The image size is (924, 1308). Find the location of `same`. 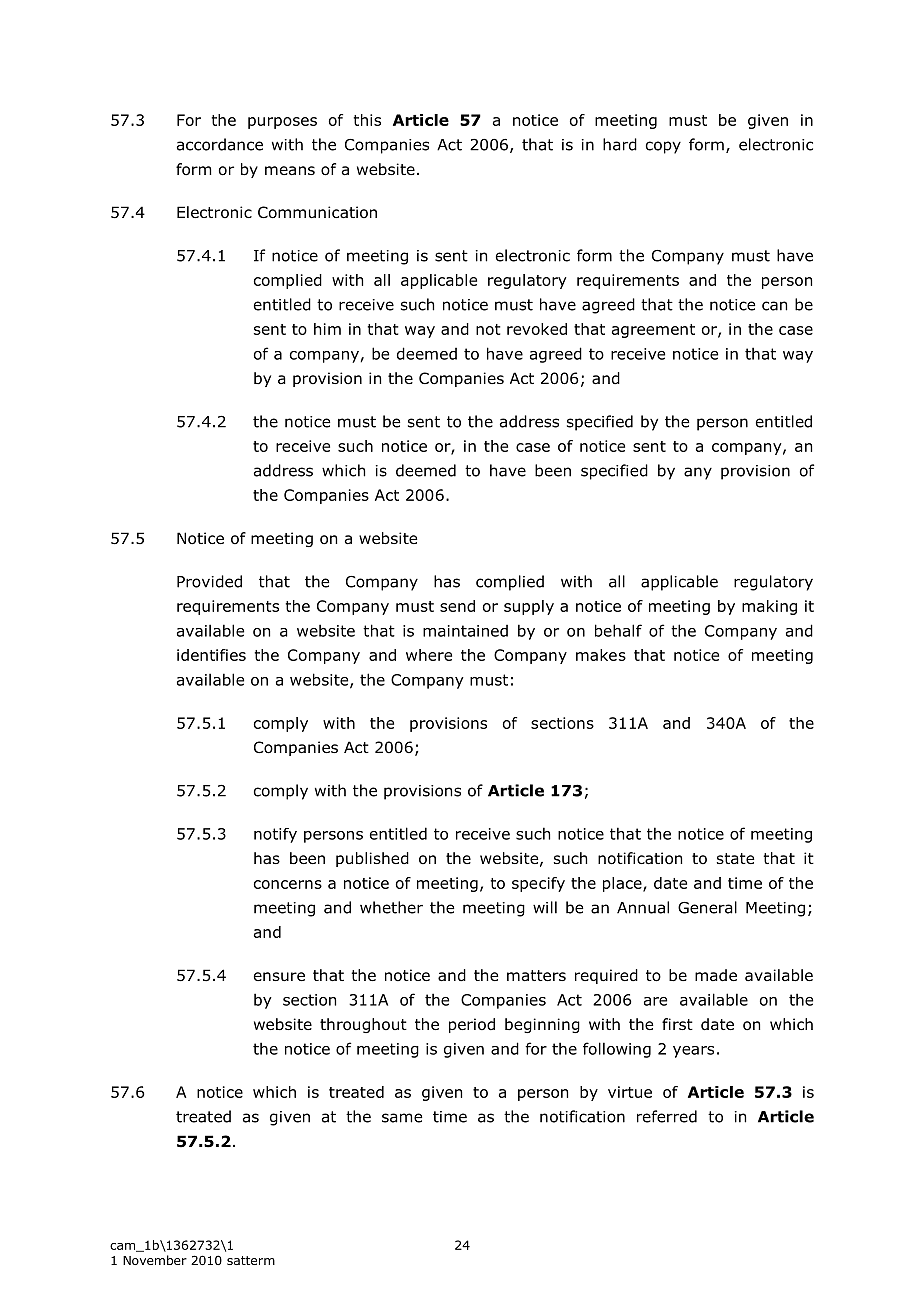

same is located at coordinates (402, 1118).
